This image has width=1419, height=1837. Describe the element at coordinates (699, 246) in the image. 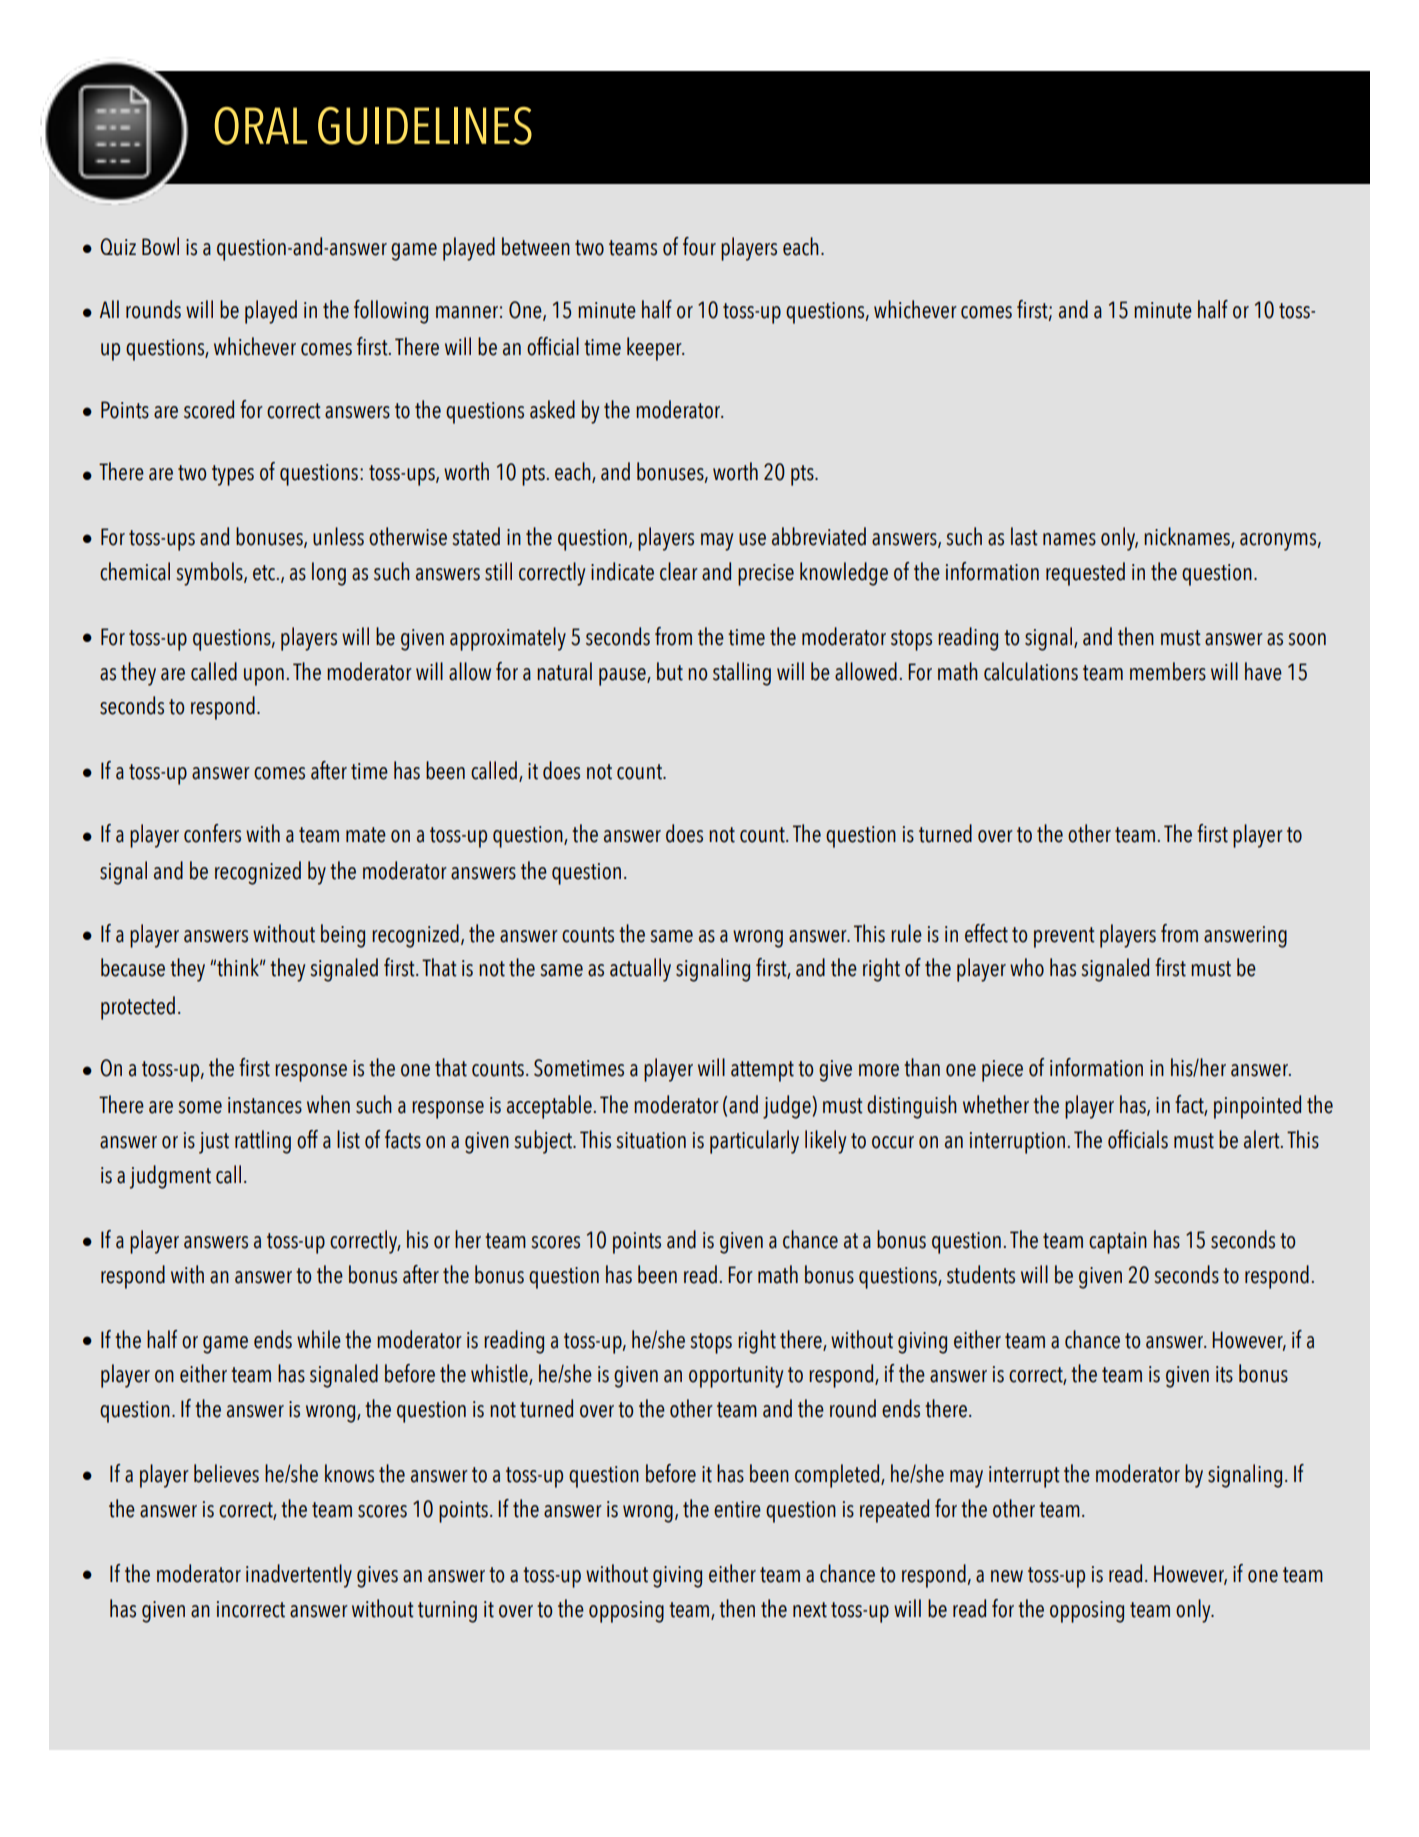

I see `four` at that location.
